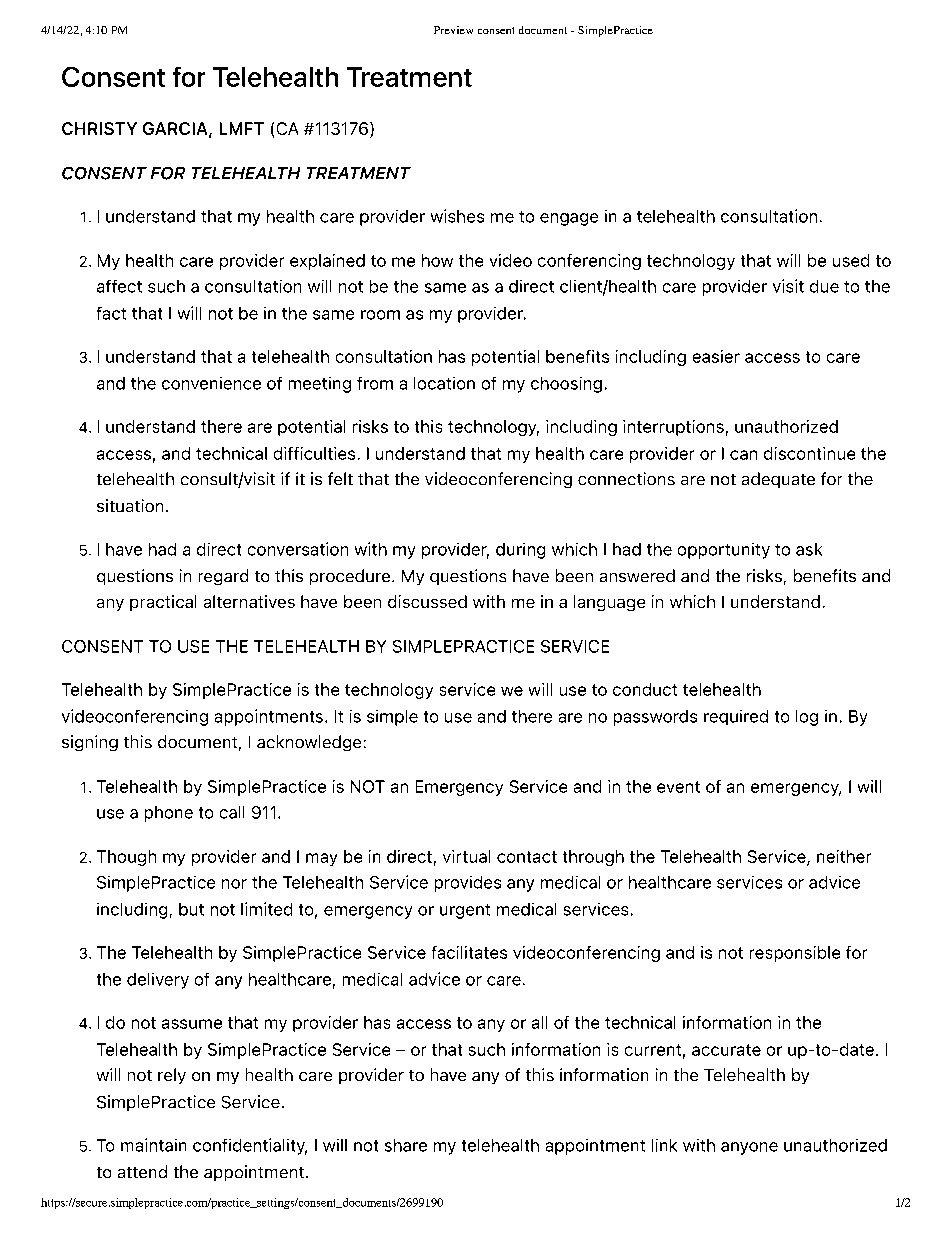 Image resolution: width=952 pixels, height=1233 pixels. Describe the element at coordinates (153, 1145) in the page. I see `maintain` at that location.
